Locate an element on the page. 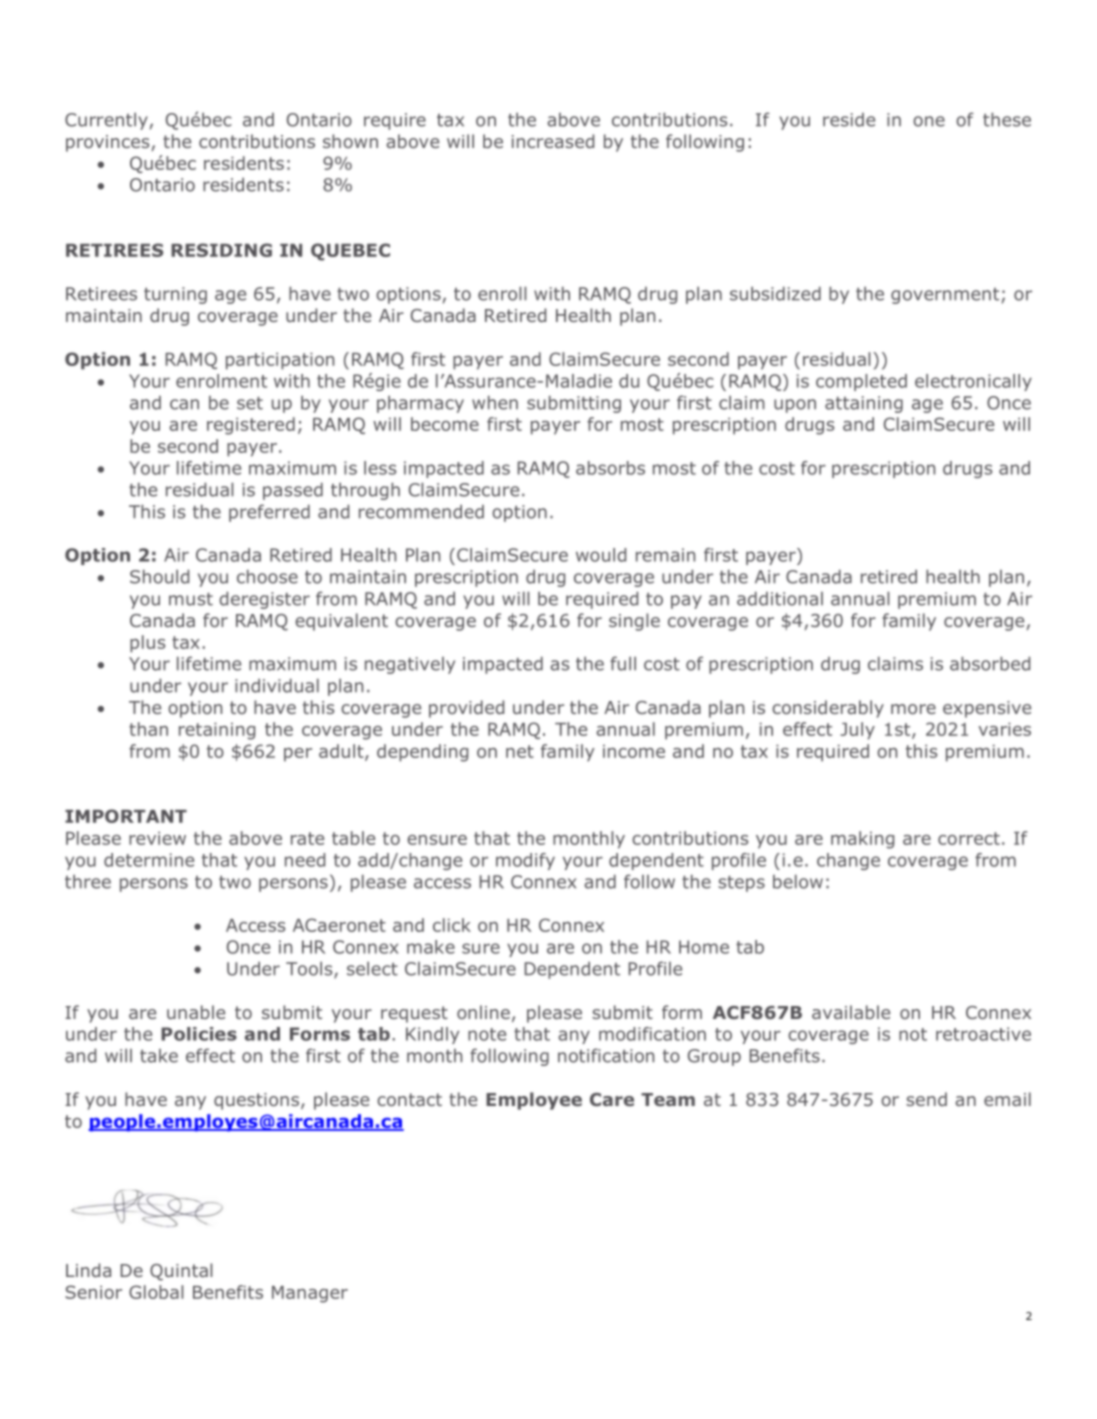 Image resolution: width=1097 pixels, height=1419 pixels. send is located at coordinates (926, 1099).
